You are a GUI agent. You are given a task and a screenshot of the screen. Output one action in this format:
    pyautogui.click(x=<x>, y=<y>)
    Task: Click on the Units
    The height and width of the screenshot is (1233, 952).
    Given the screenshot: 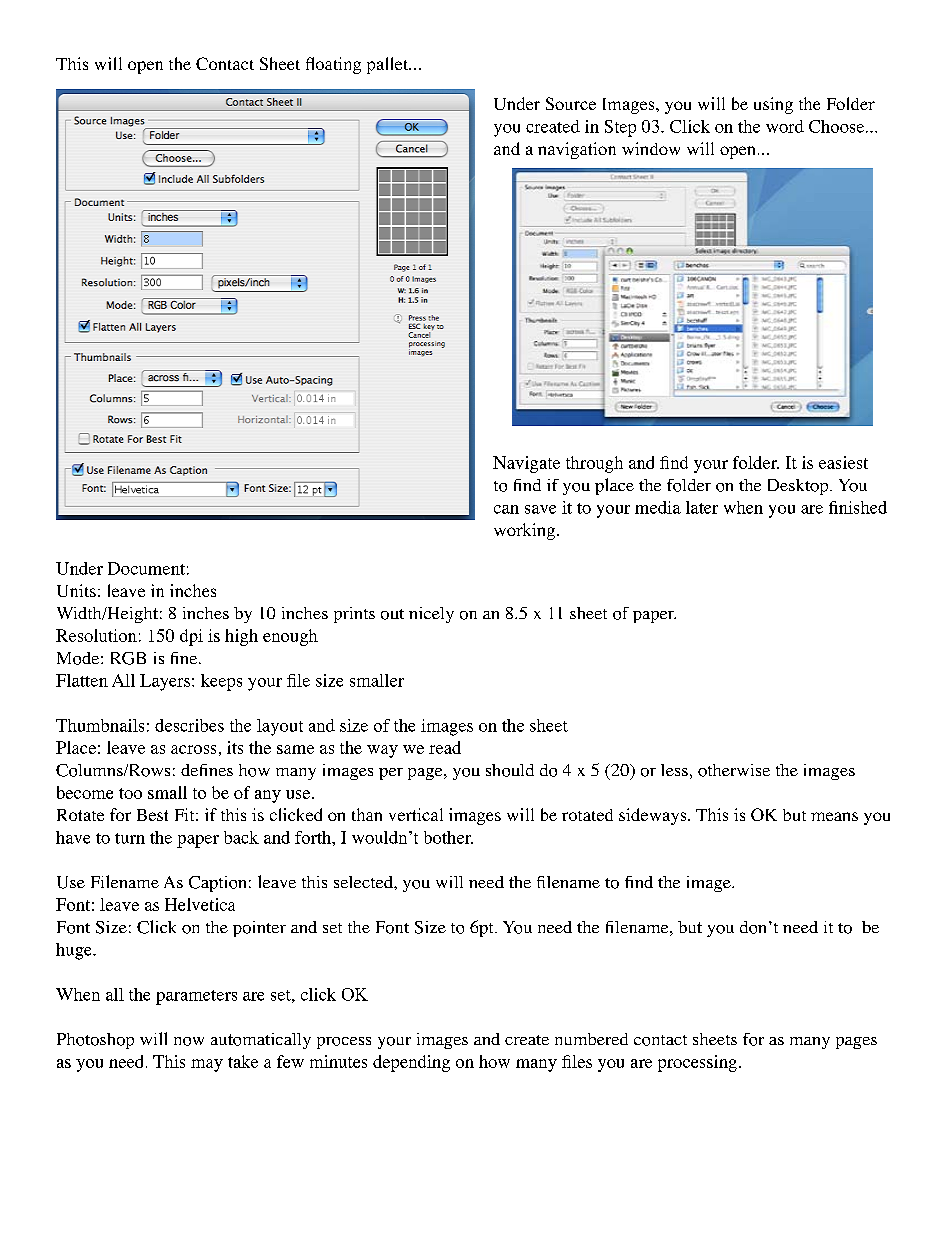 What is the action you would take?
    pyautogui.click(x=76, y=590)
